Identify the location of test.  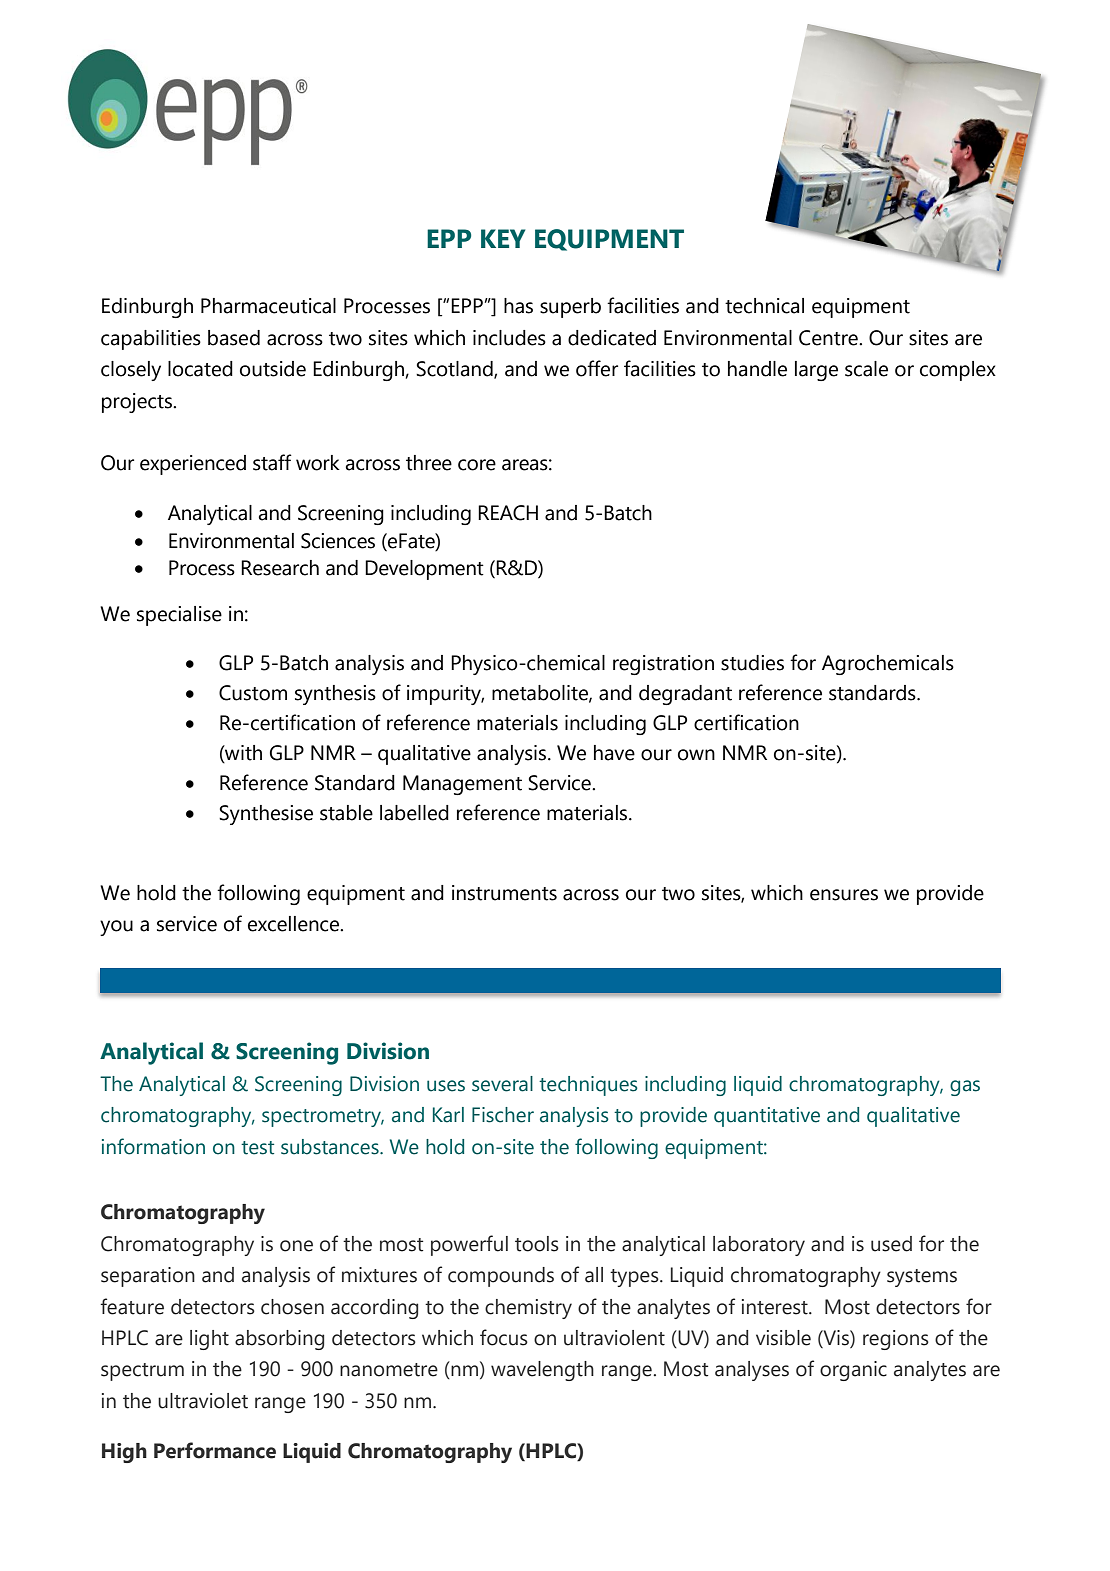
(257, 1148).
